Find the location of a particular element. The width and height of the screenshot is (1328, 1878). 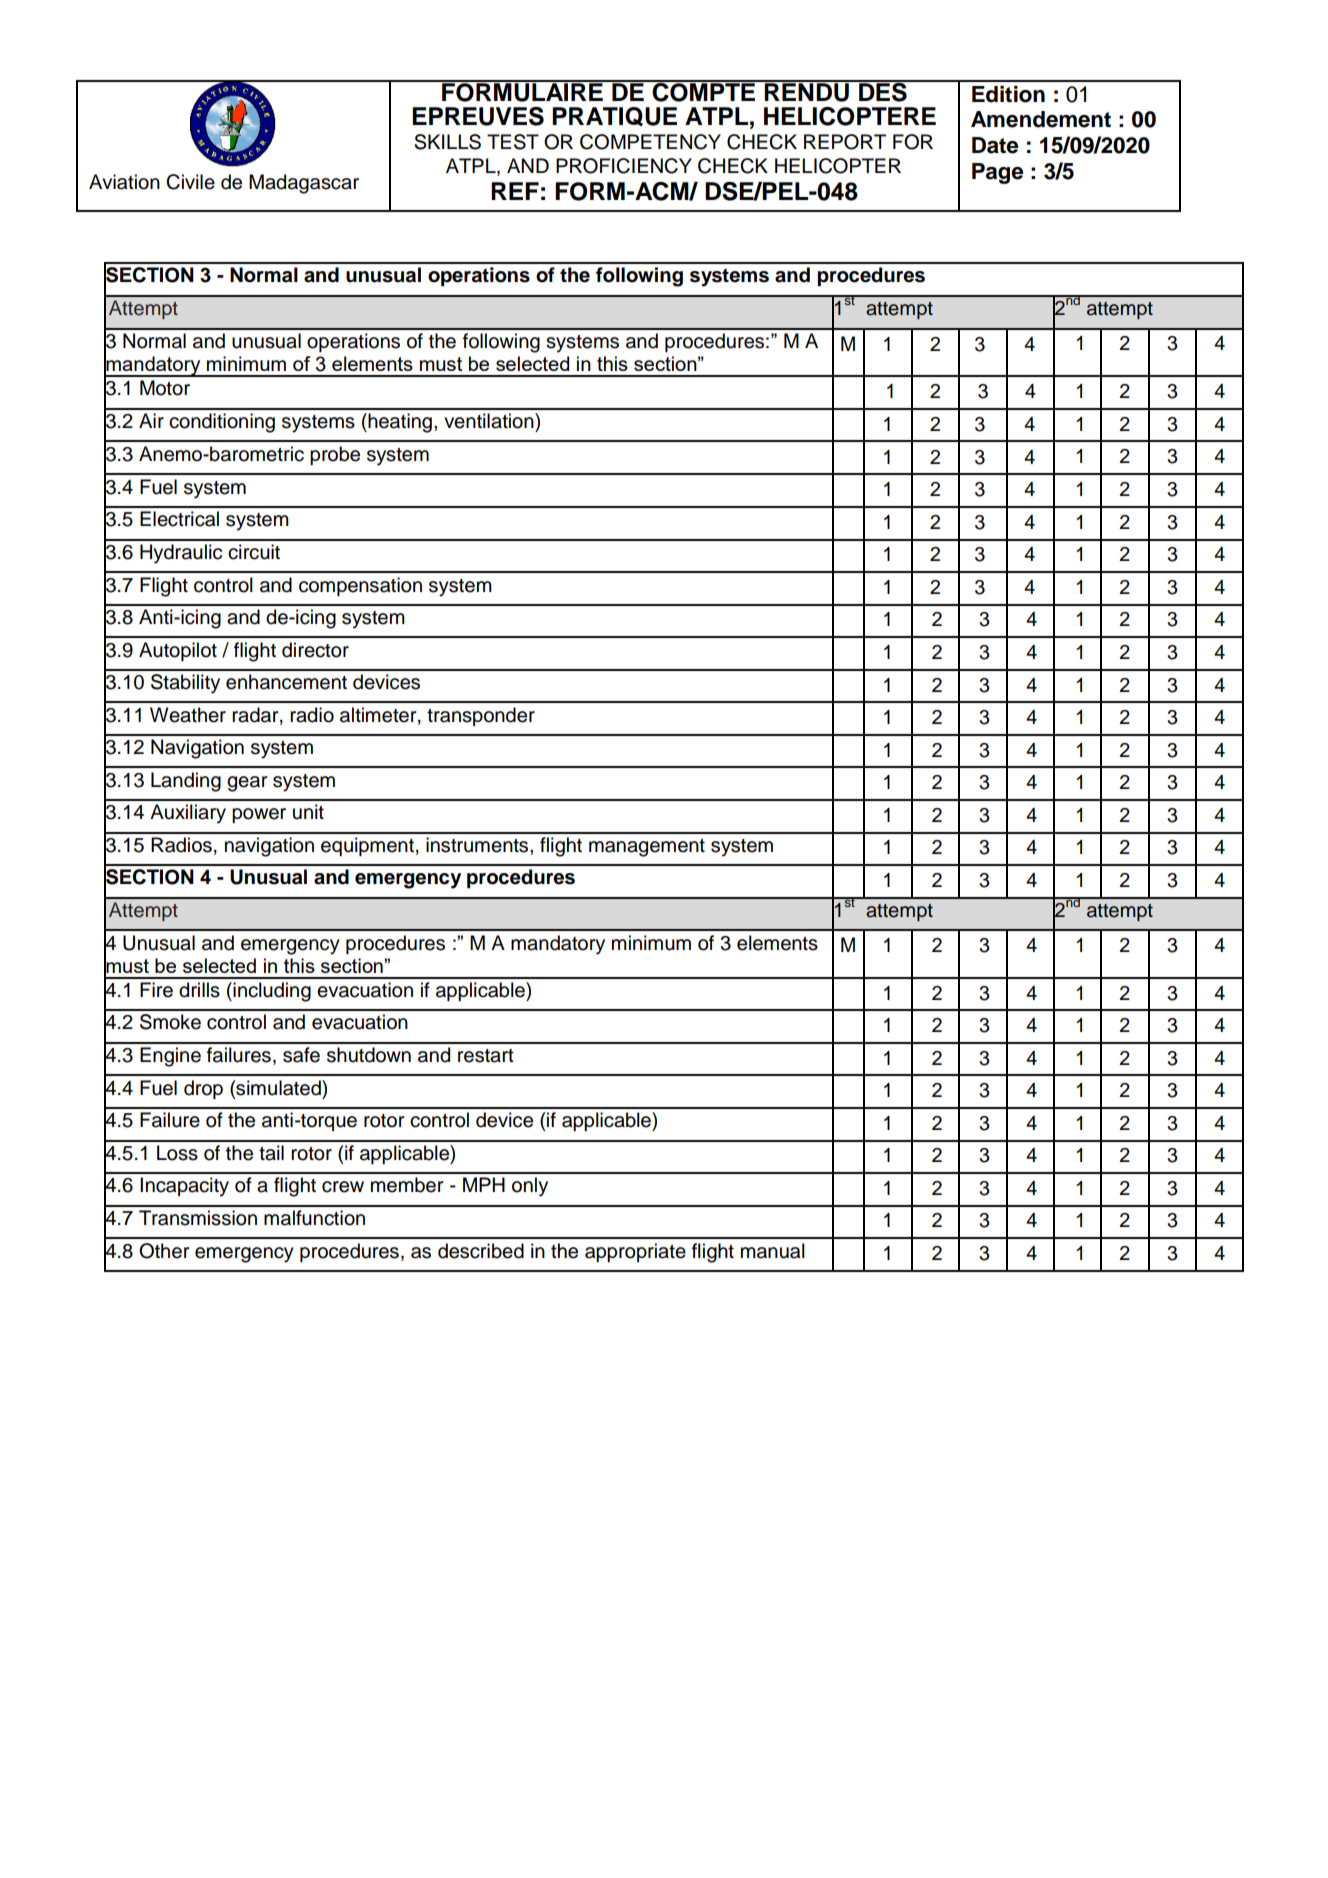

Stability is located at coordinates (185, 684).
